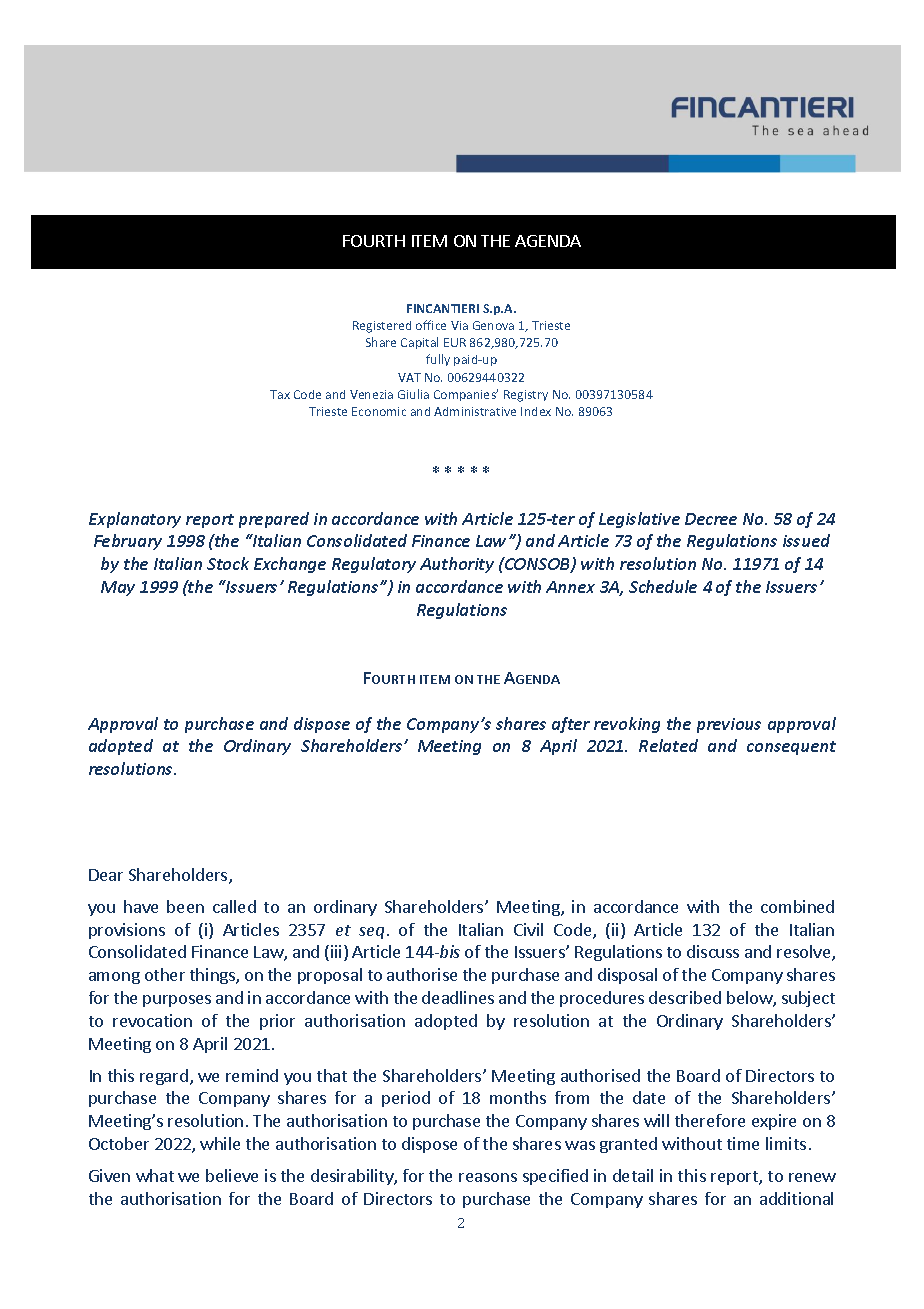 This document has height=1309, width=924. What do you see at coordinates (743, 1143) in the document?
I see `time` at bounding box center [743, 1143].
